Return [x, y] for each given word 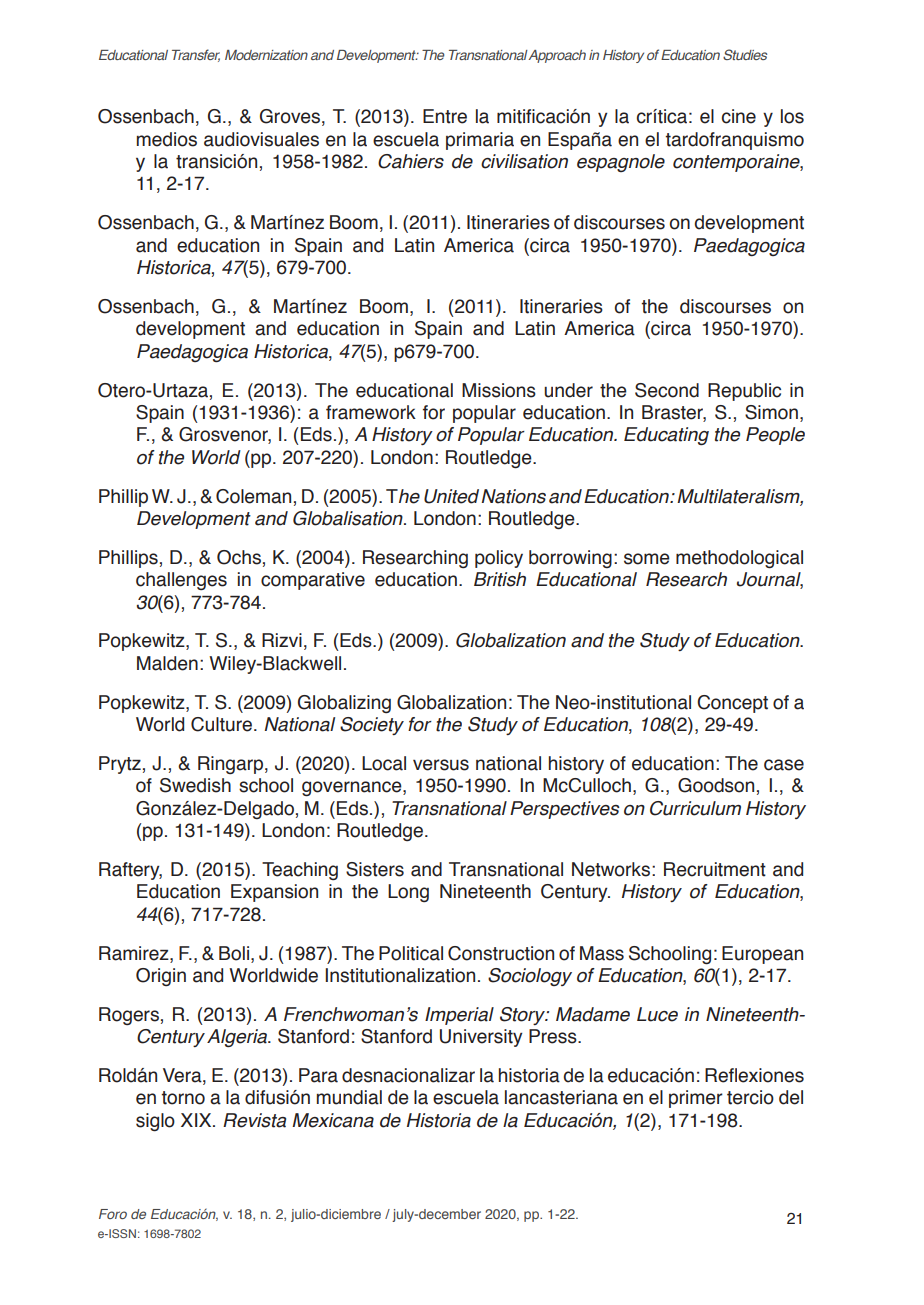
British [500, 579]
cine [739, 116]
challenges [181, 581]
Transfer [196, 55]
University [481, 1038]
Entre [445, 116]
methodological [739, 559]
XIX [197, 1120]
